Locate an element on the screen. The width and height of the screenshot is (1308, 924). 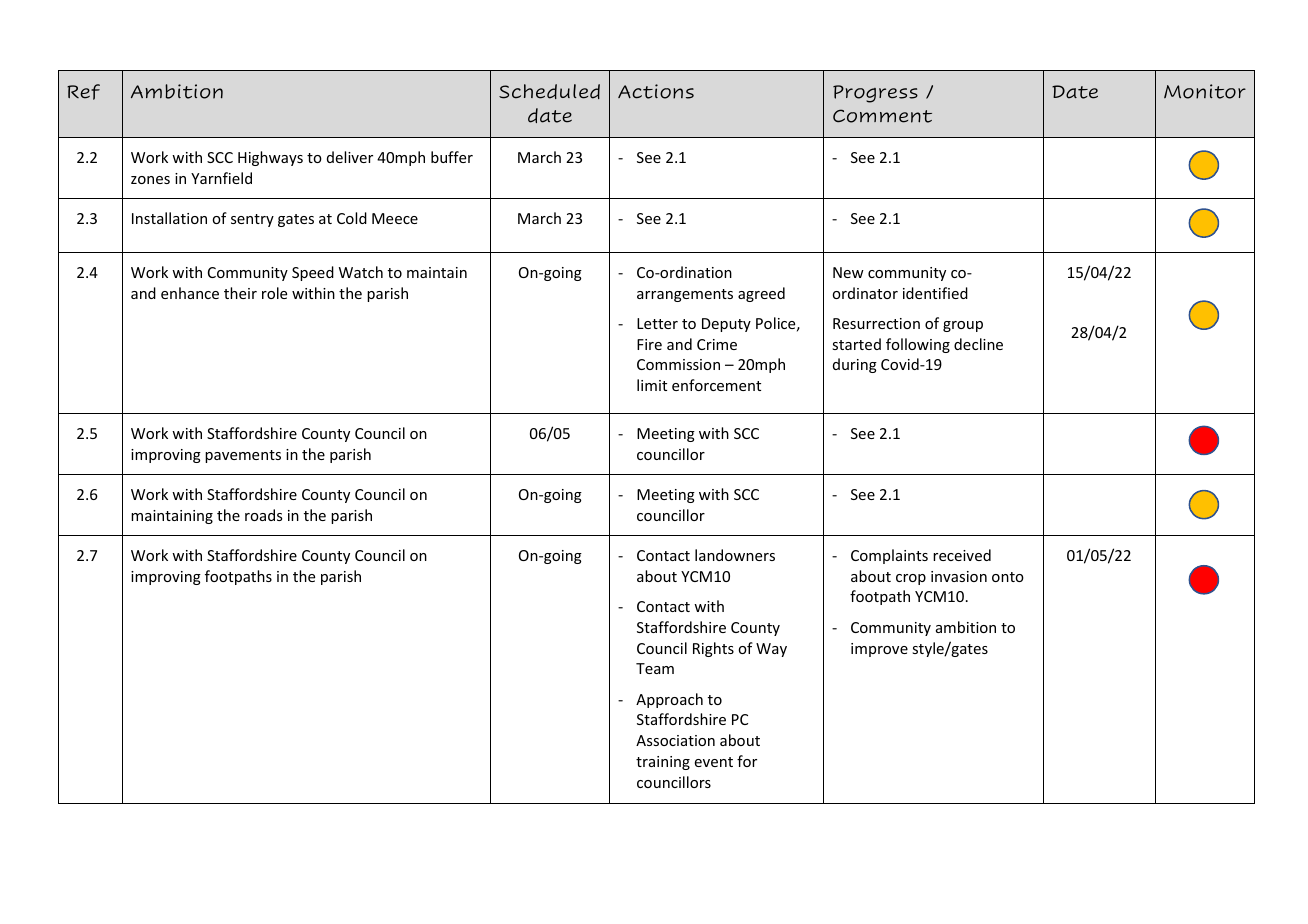
pavements is located at coordinates (243, 456).
